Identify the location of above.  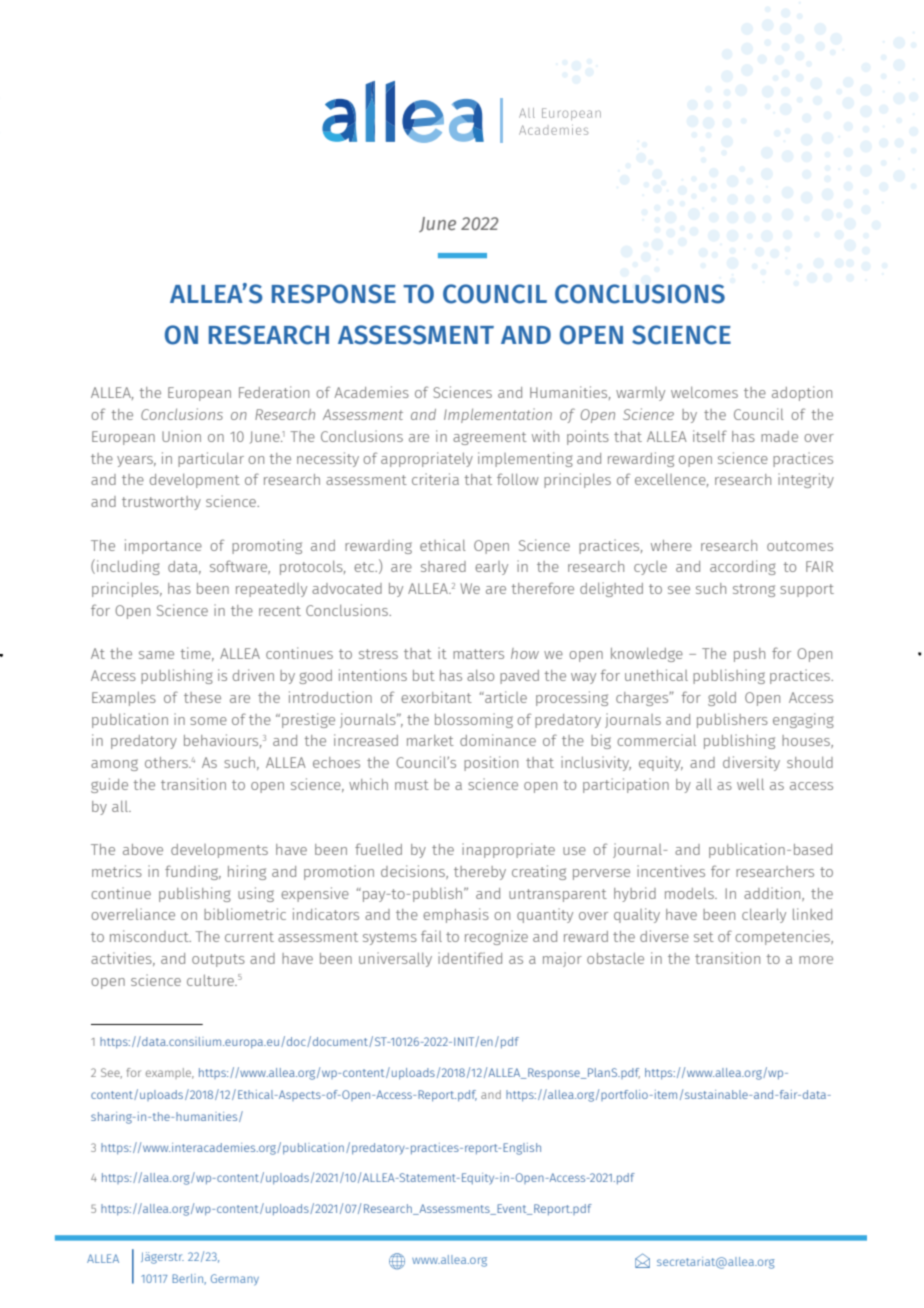
(143, 849).
